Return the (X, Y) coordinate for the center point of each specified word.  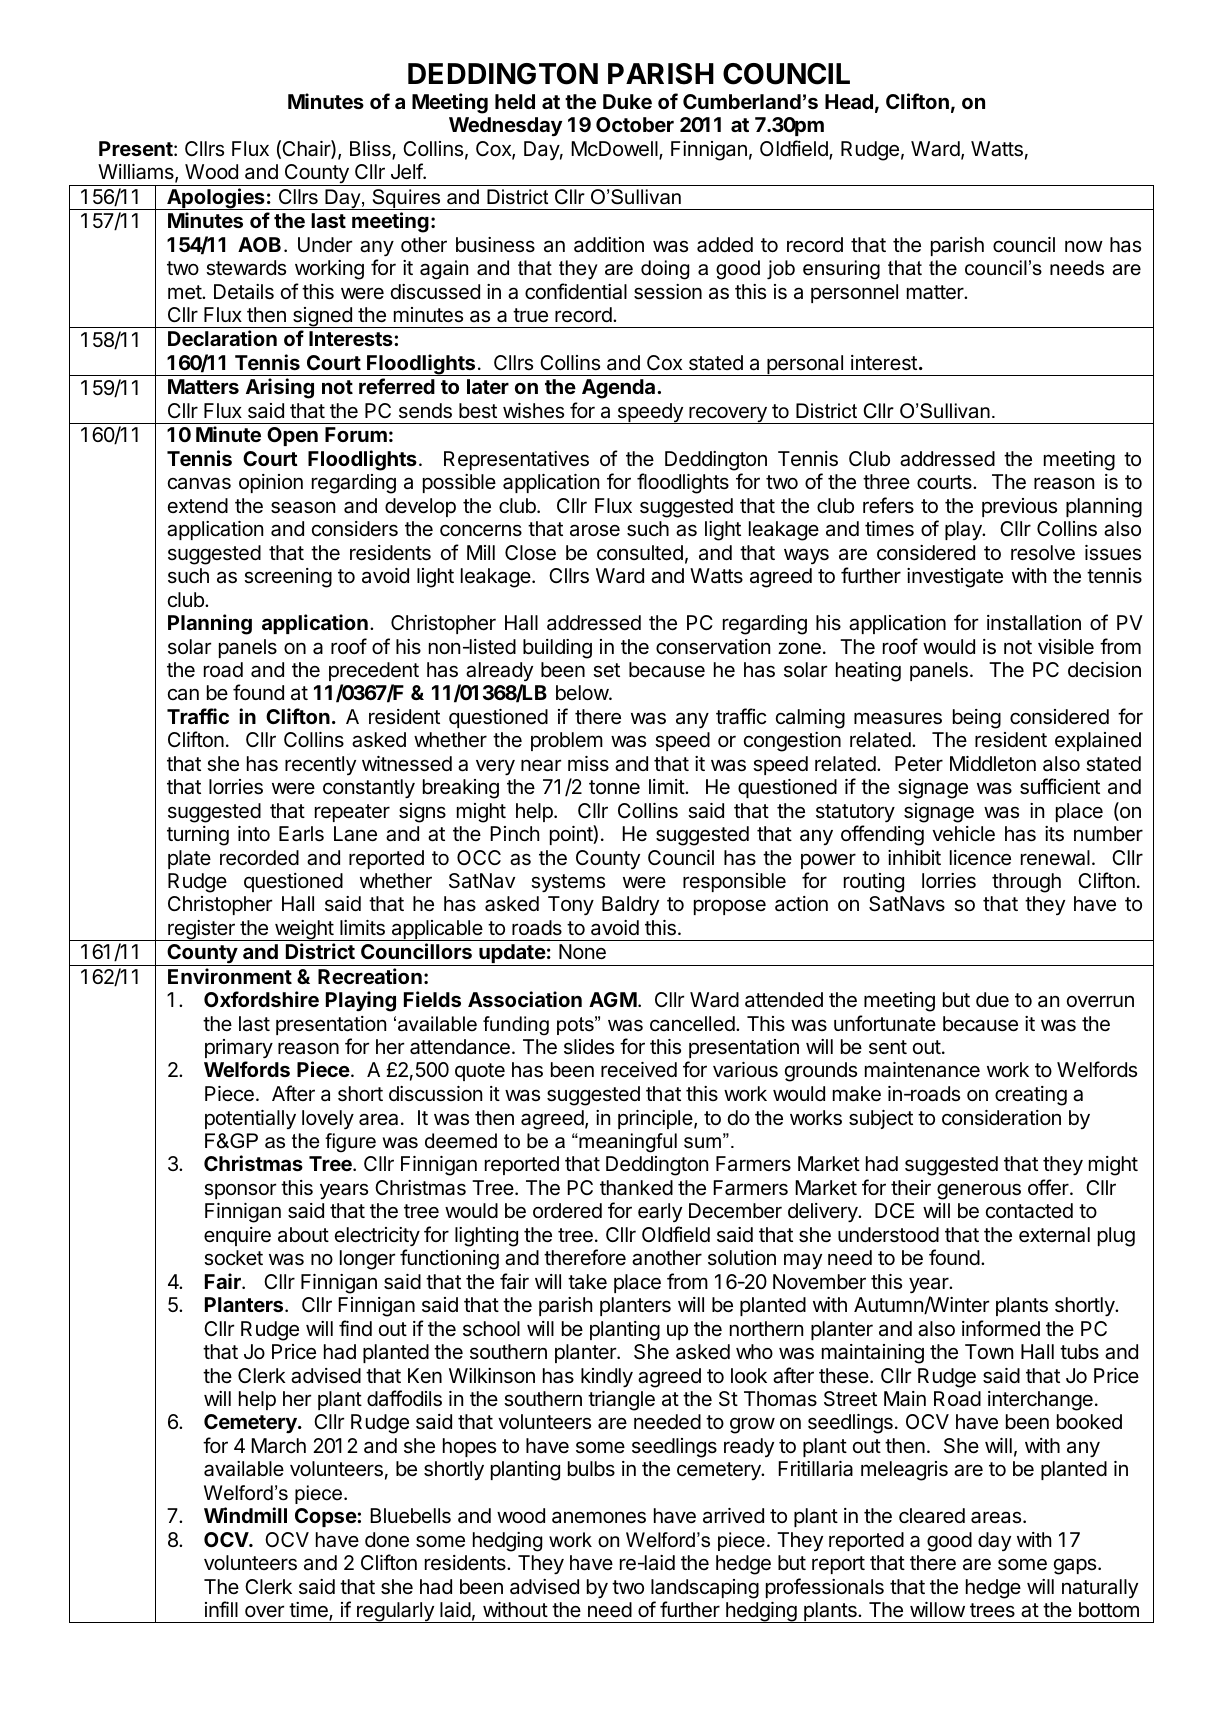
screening (288, 578)
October (635, 124)
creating (1031, 1096)
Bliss (371, 150)
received (639, 1070)
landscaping (705, 1589)
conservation (713, 647)
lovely (328, 1119)
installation (1034, 623)
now (1084, 246)
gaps (1076, 1566)
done (387, 1540)
